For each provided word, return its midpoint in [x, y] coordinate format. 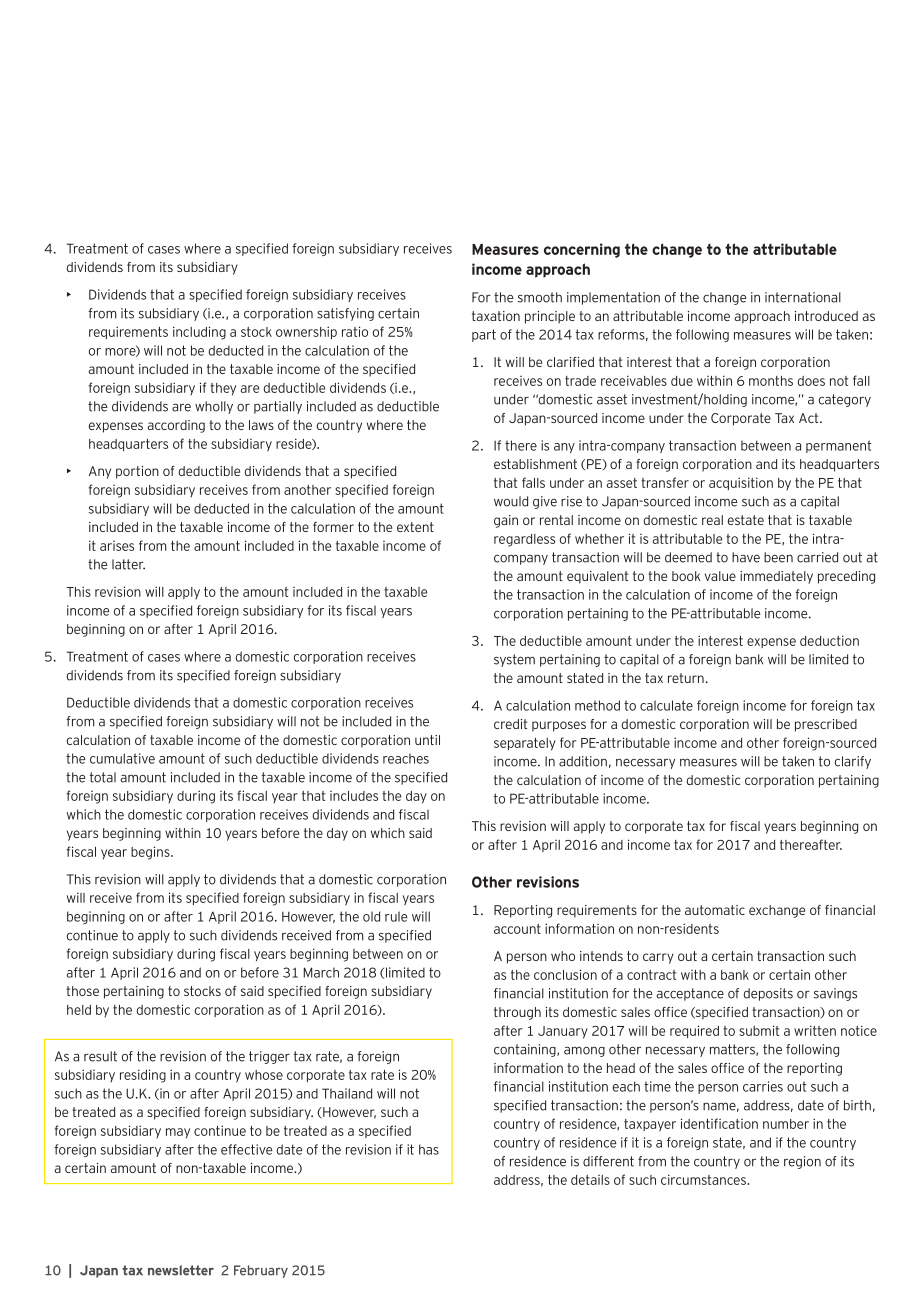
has [429, 1149]
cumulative [122, 758]
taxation [496, 316]
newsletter [181, 1270]
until [427, 740]
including [199, 333]
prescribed [826, 725]
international [803, 297]
